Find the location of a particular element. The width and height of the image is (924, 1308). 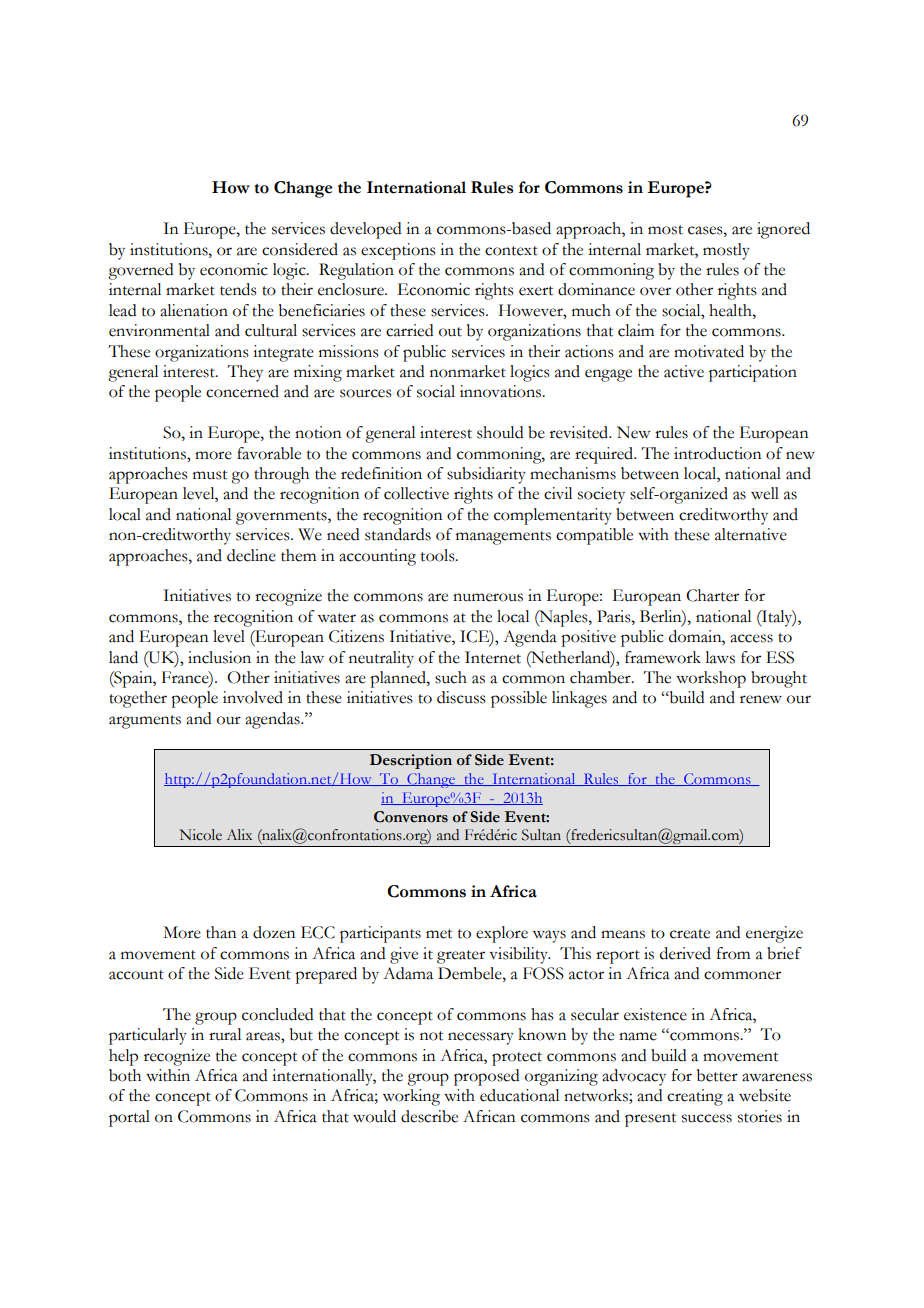

Nicole is located at coordinates (201, 835).
